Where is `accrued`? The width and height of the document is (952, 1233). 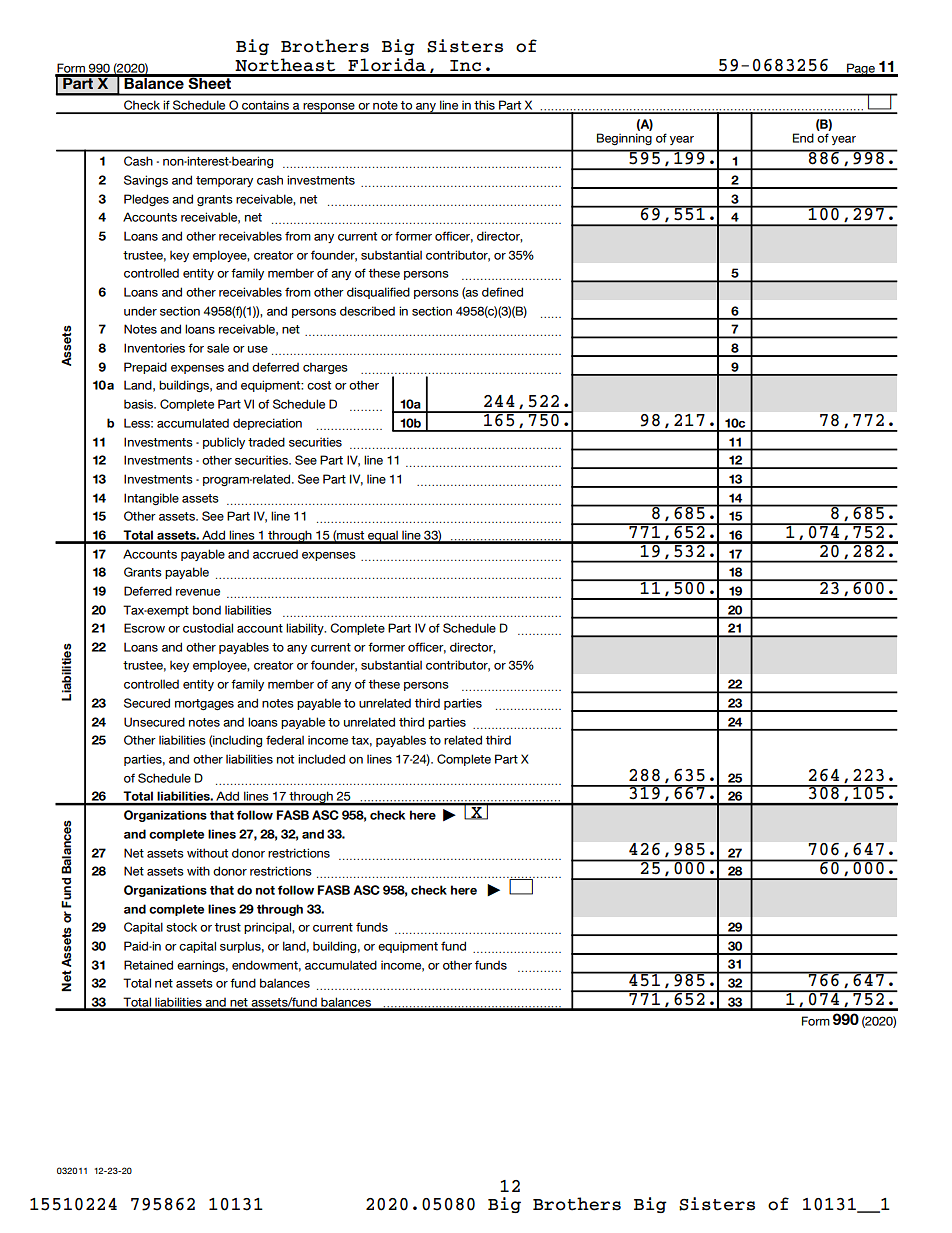
accrued is located at coordinates (275, 554).
